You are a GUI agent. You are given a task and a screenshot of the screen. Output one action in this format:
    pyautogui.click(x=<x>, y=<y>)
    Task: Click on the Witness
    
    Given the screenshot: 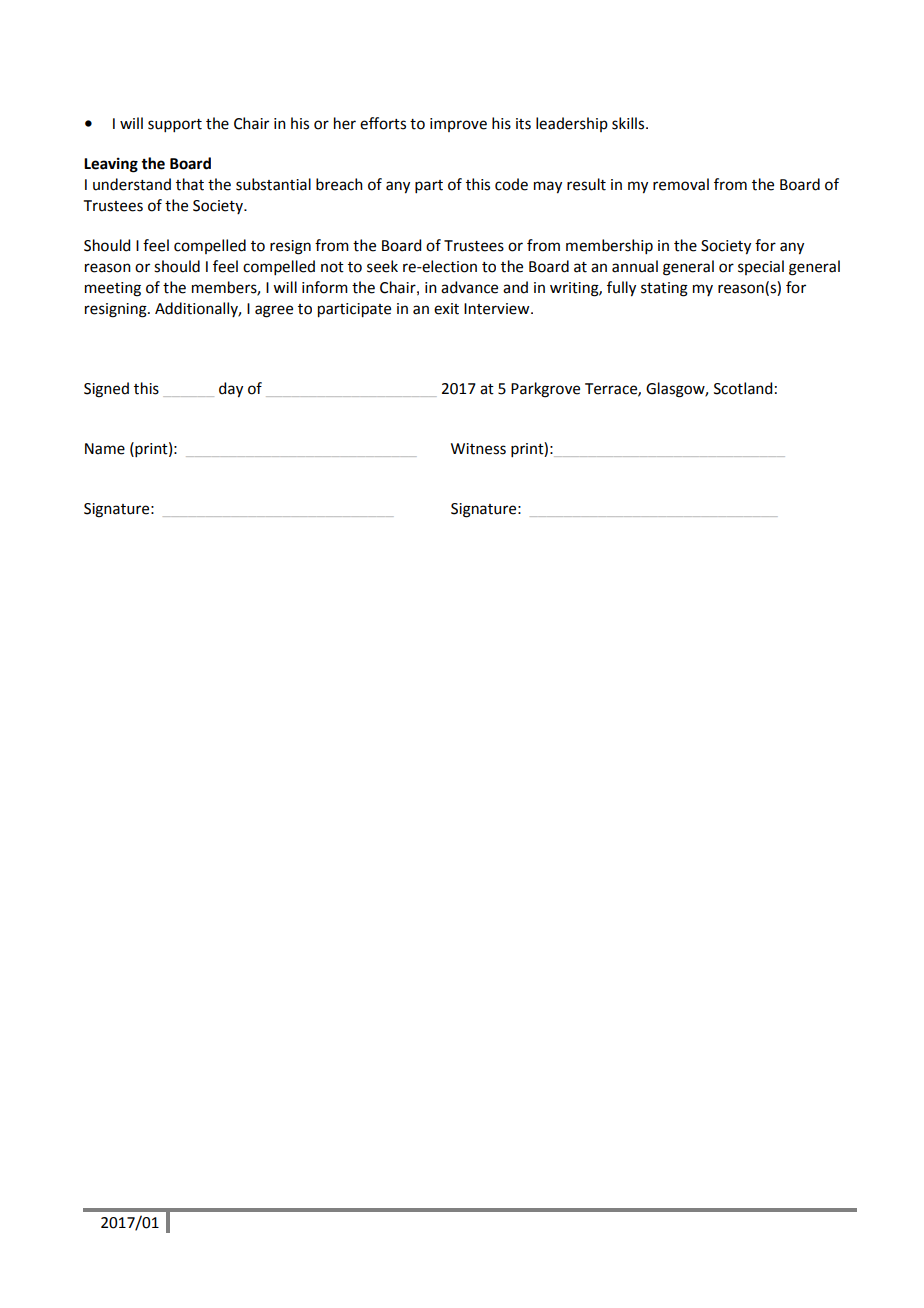 What is the action you would take?
    pyautogui.click(x=478, y=449)
